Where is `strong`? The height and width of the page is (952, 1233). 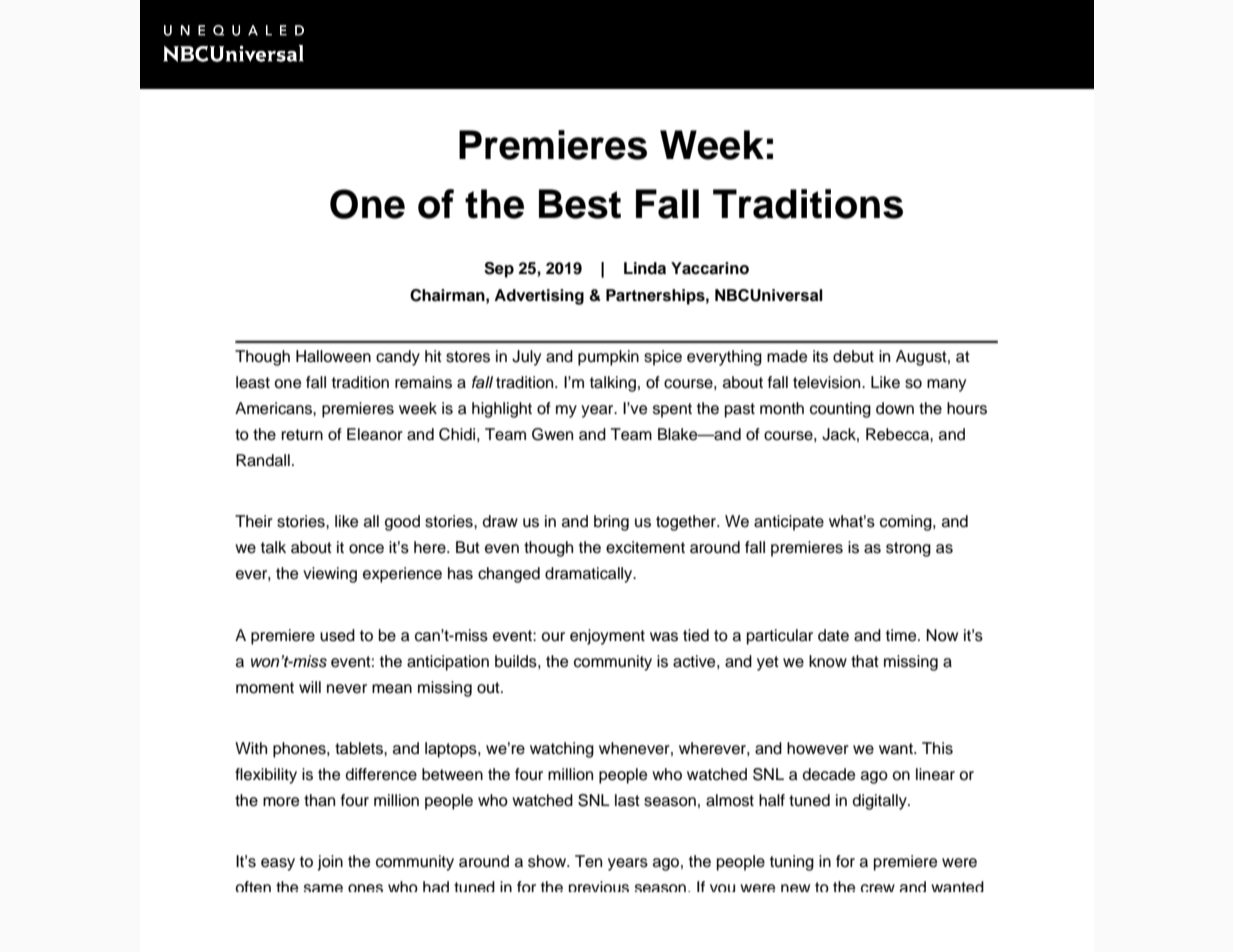 strong is located at coordinates (908, 549).
